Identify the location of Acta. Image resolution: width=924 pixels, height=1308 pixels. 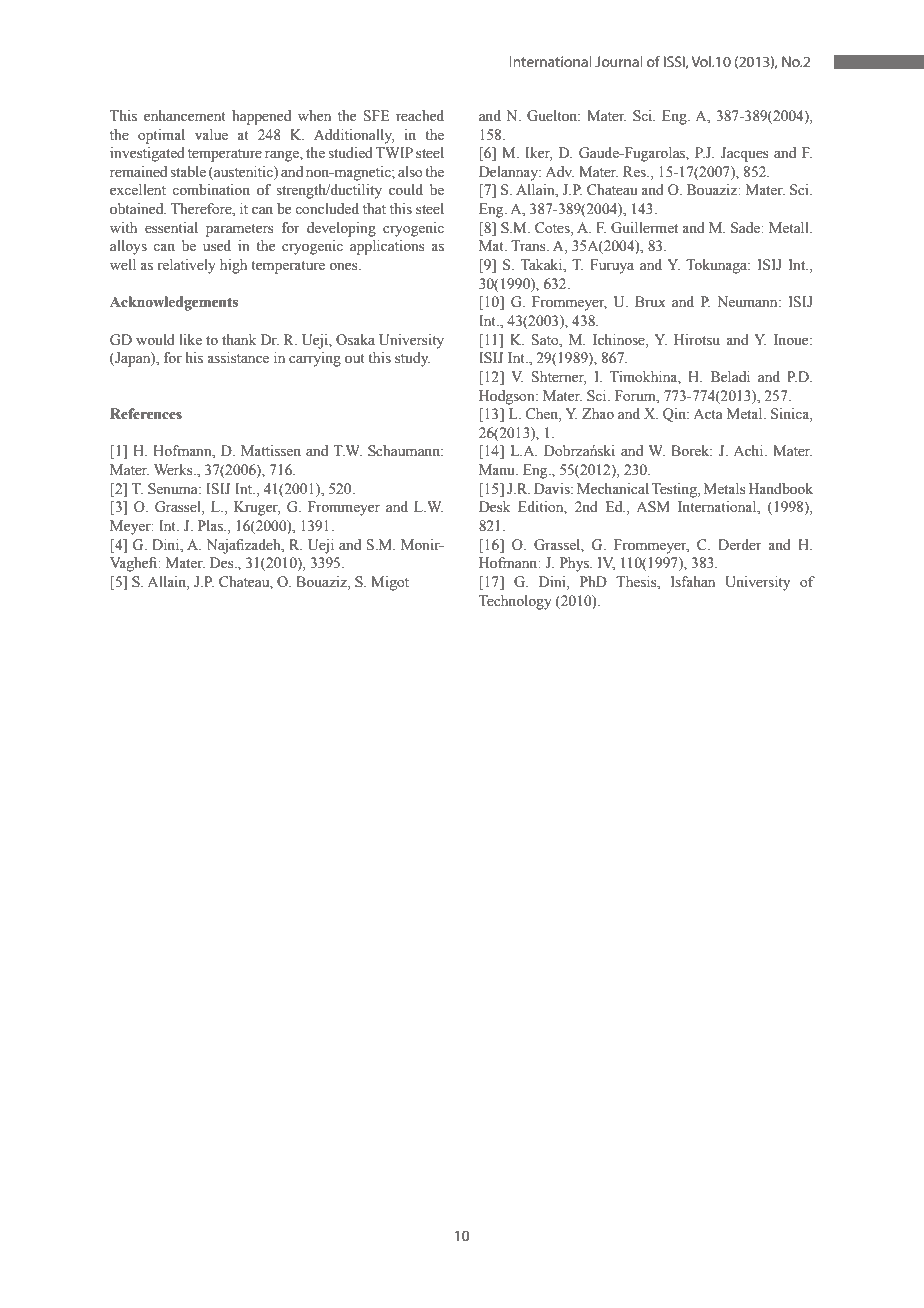
(708, 413).
